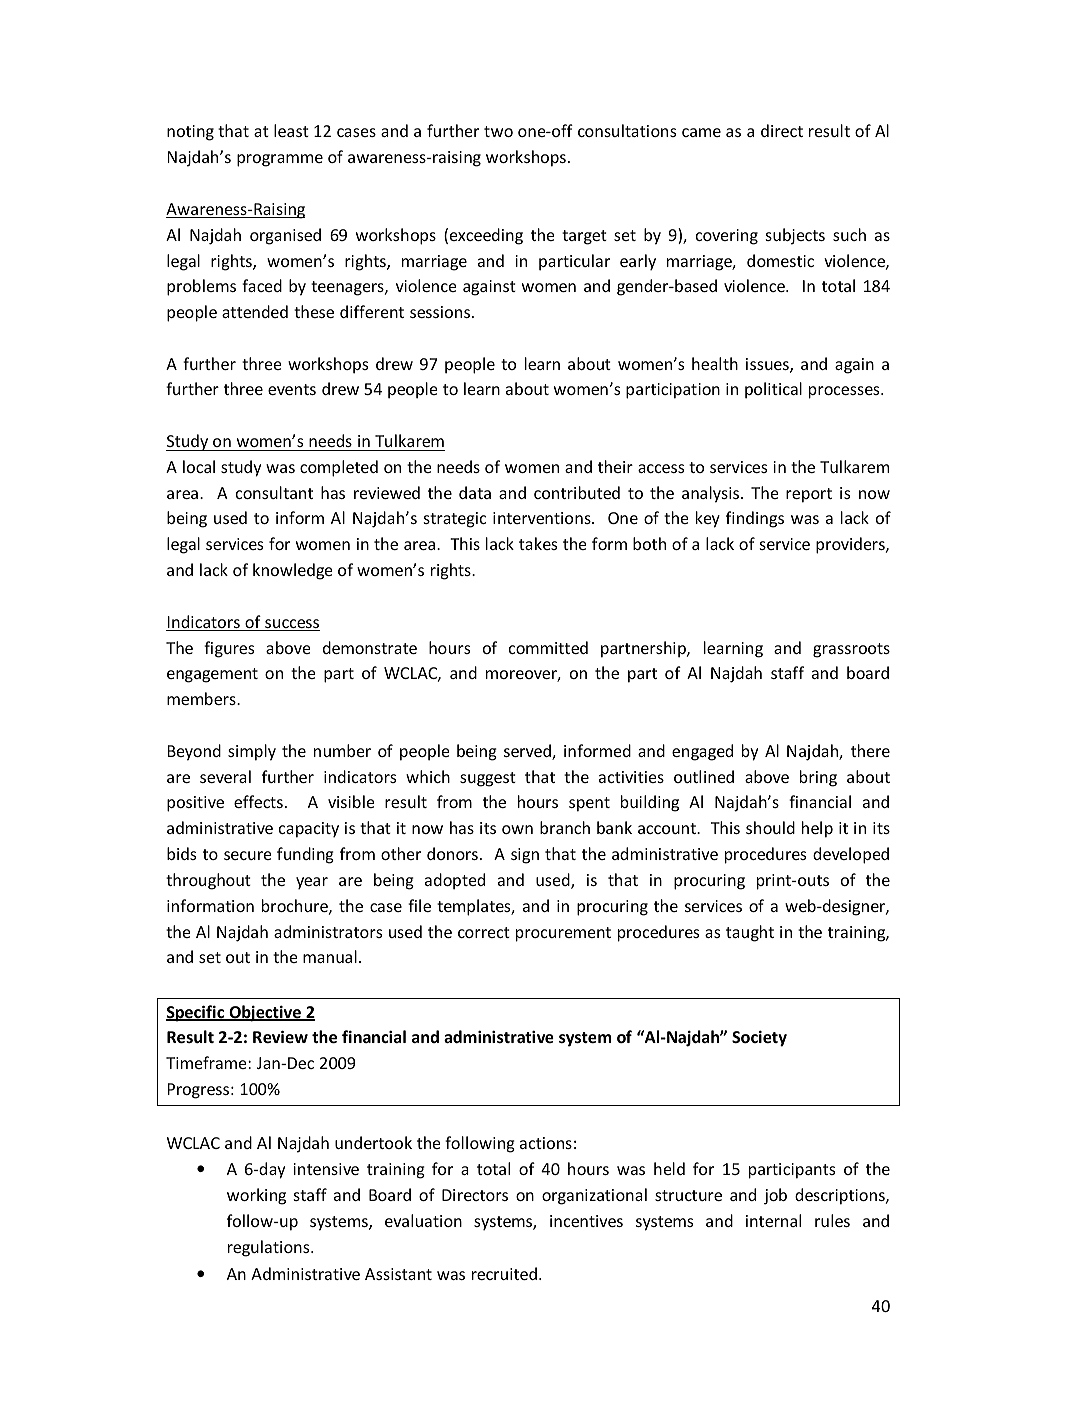 The height and width of the page is (1408, 1088). Describe the element at coordinates (265, 1013) in the page. I see `Objective` at that location.
